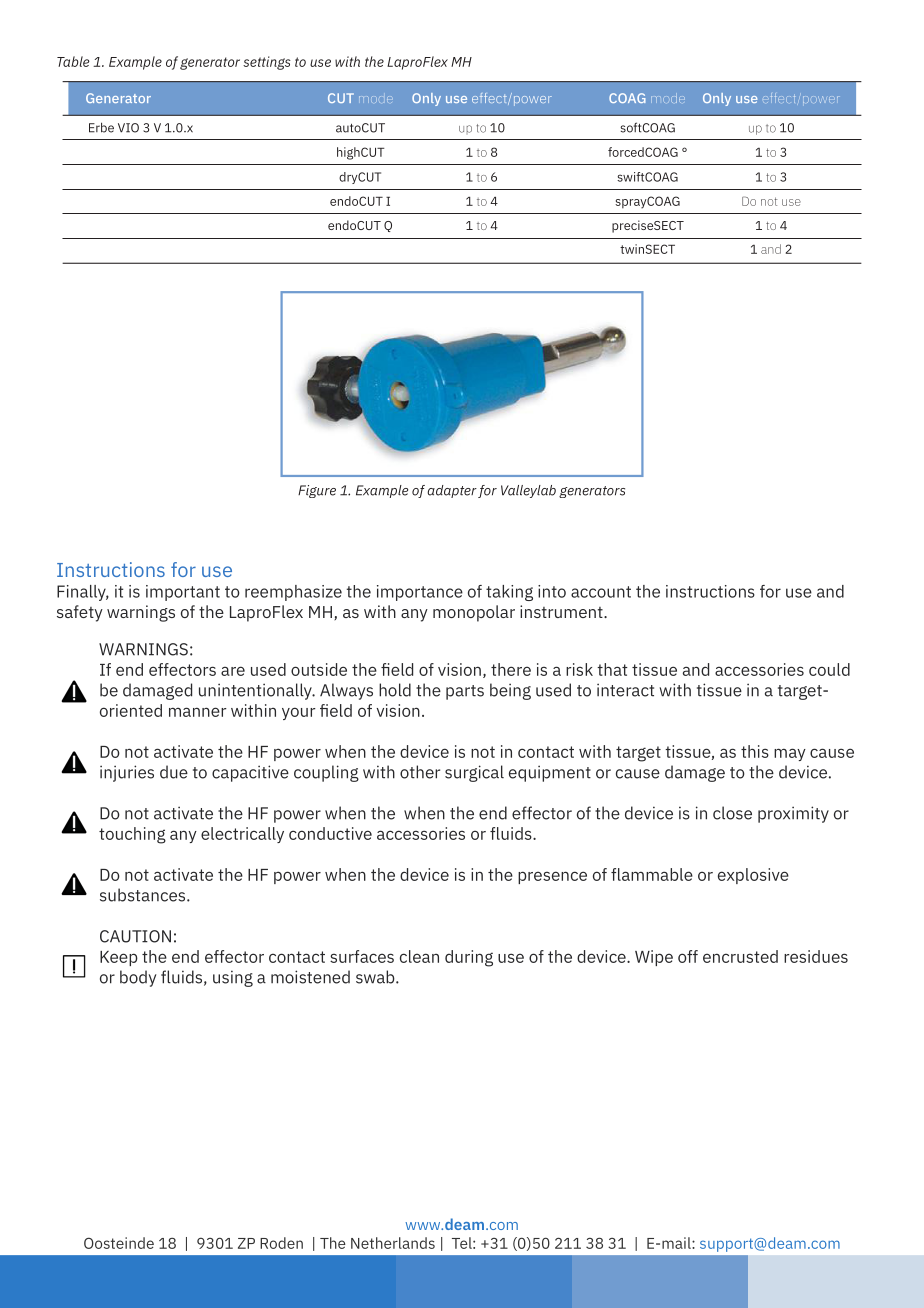 Image resolution: width=924 pixels, height=1308 pixels. Describe the element at coordinates (420, 593) in the screenshot. I see `importance` at that location.
